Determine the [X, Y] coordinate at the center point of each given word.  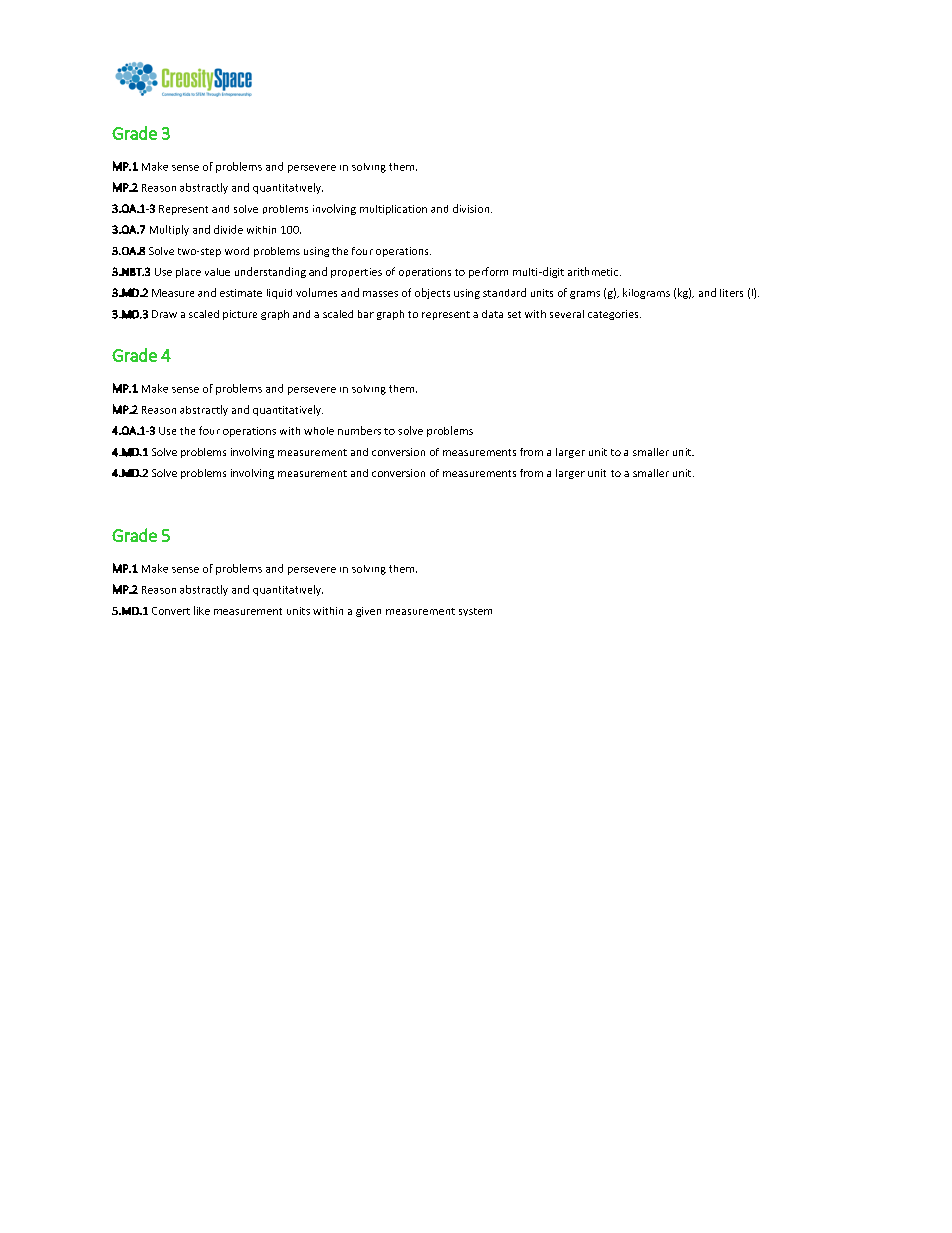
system [475, 612]
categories [614, 315]
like [202, 610]
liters [731, 293]
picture [240, 315]
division [472, 208]
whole [319, 431]
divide [228, 229]
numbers [359, 430]
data [492, 314]
